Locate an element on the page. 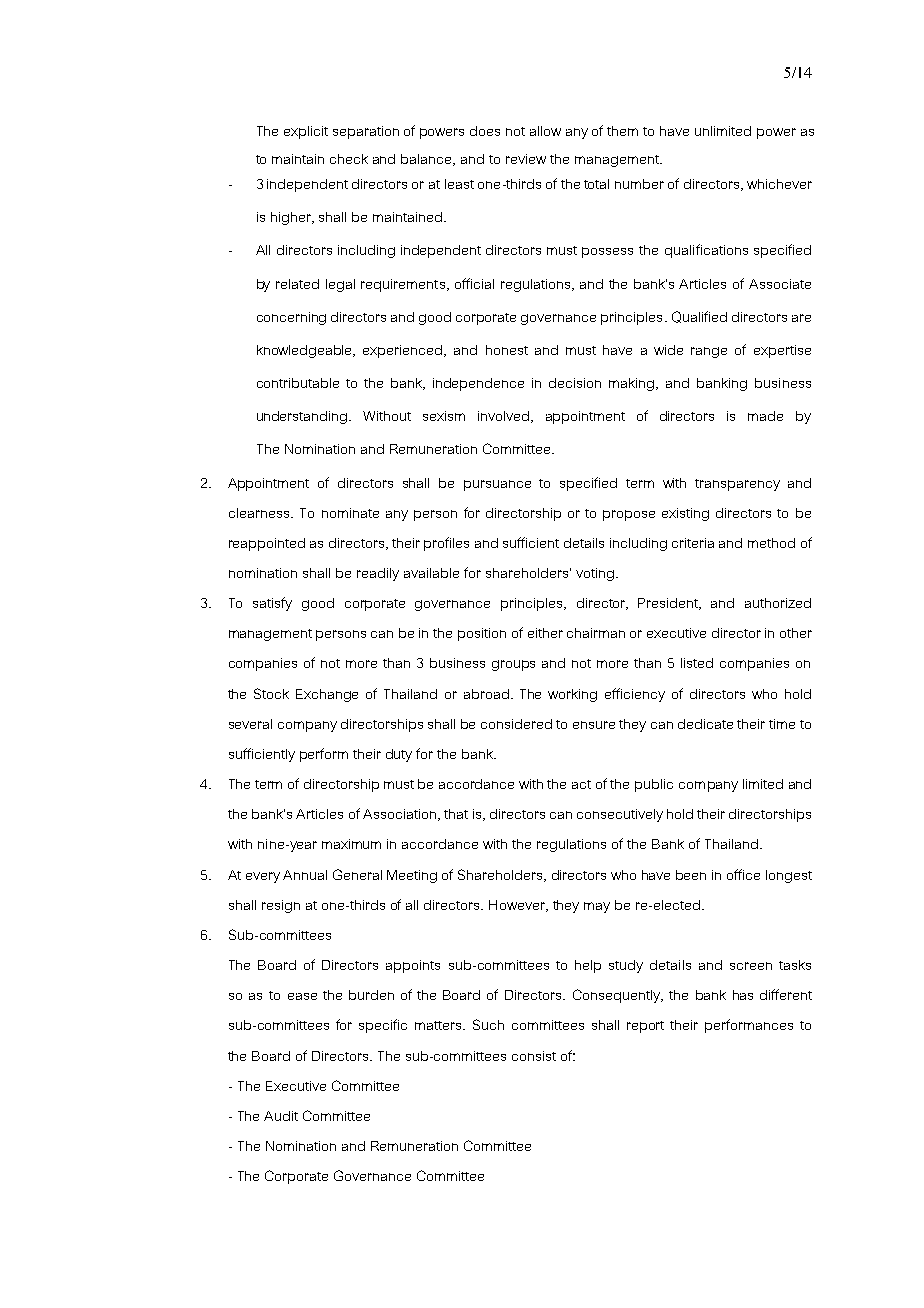 The image size is (924, 1308). authorized is located at coordinates (778, 603).
